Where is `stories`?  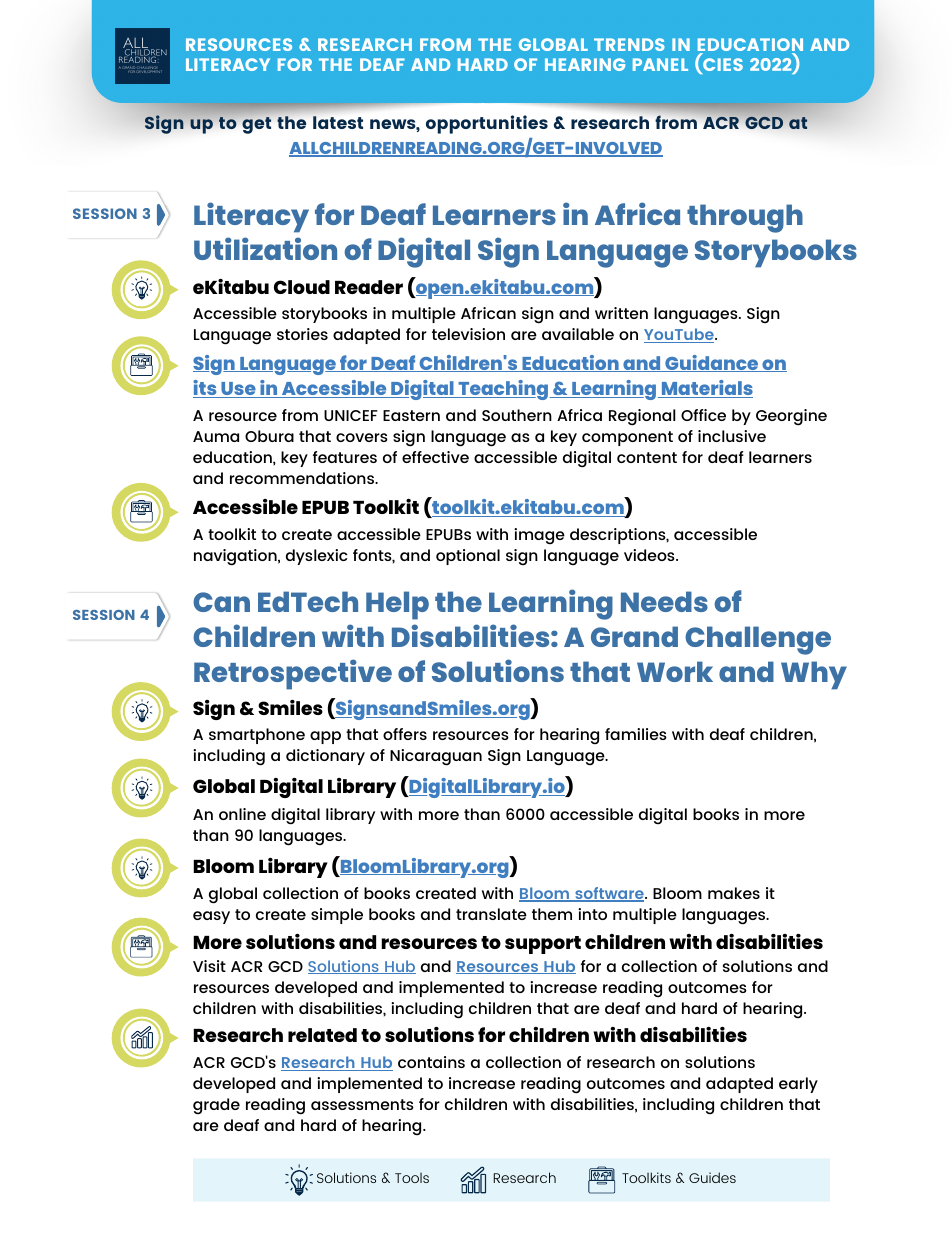 stories is located at coordinates (302, 334).
